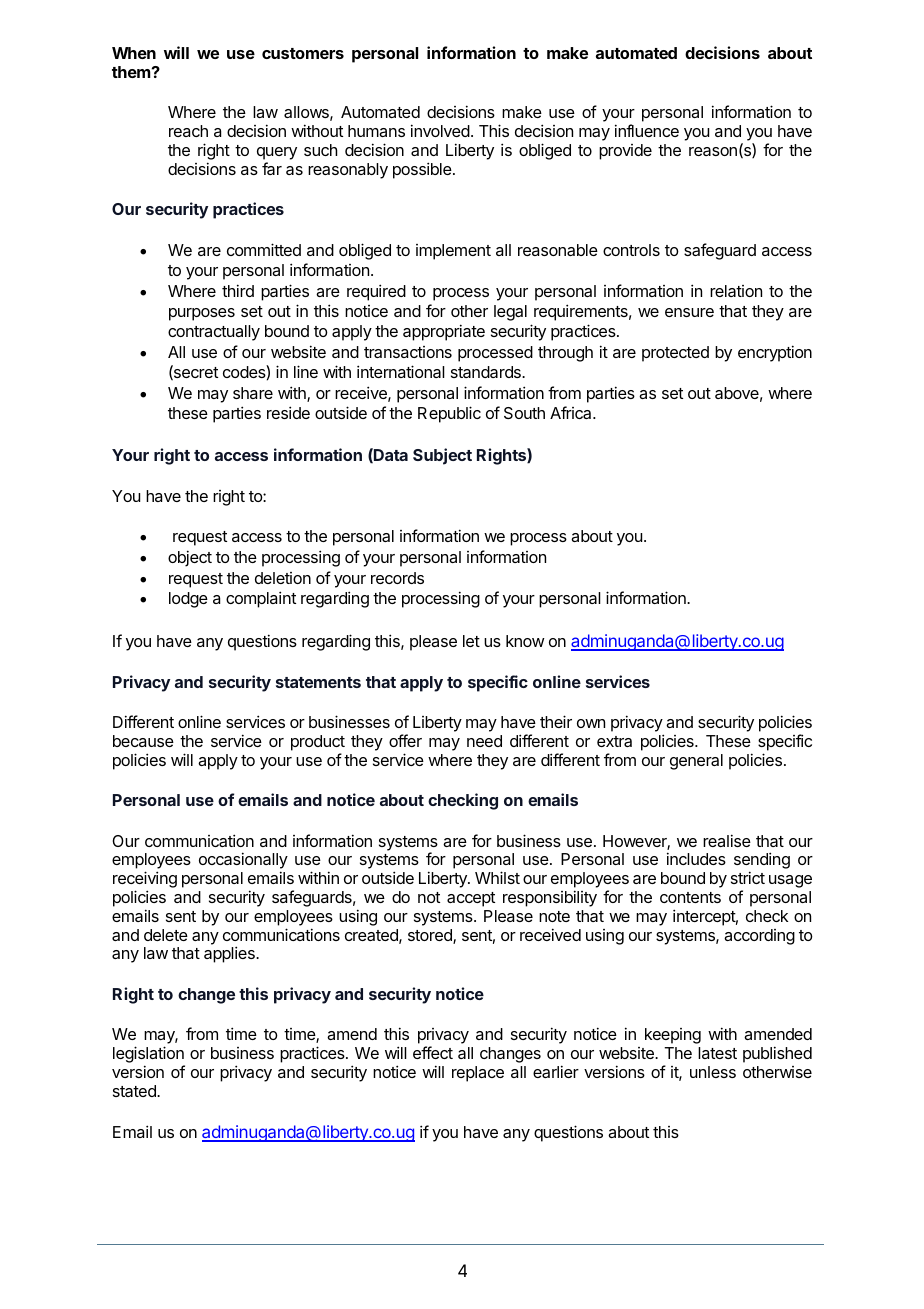 This screenshot has height=1309, width=924. What do you see at coordinates (149, 1056) in the screenshot?
I see `legislation` at bounding box center [149, 1056].
